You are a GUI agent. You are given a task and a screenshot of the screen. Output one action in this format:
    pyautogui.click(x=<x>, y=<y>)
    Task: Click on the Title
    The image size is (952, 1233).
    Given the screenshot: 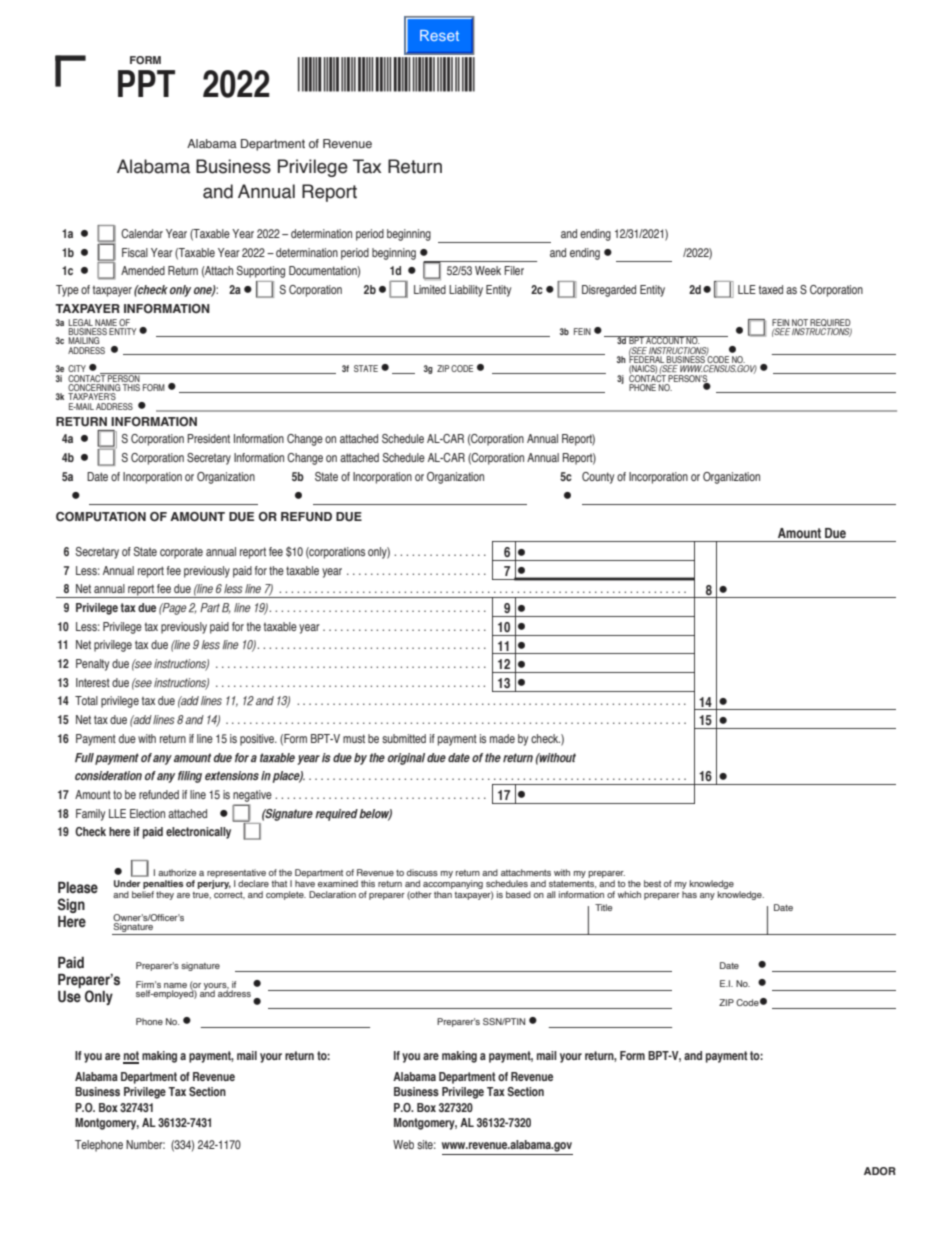 What is the action you would take?
    pyautogui.click(x=603, y=907)
